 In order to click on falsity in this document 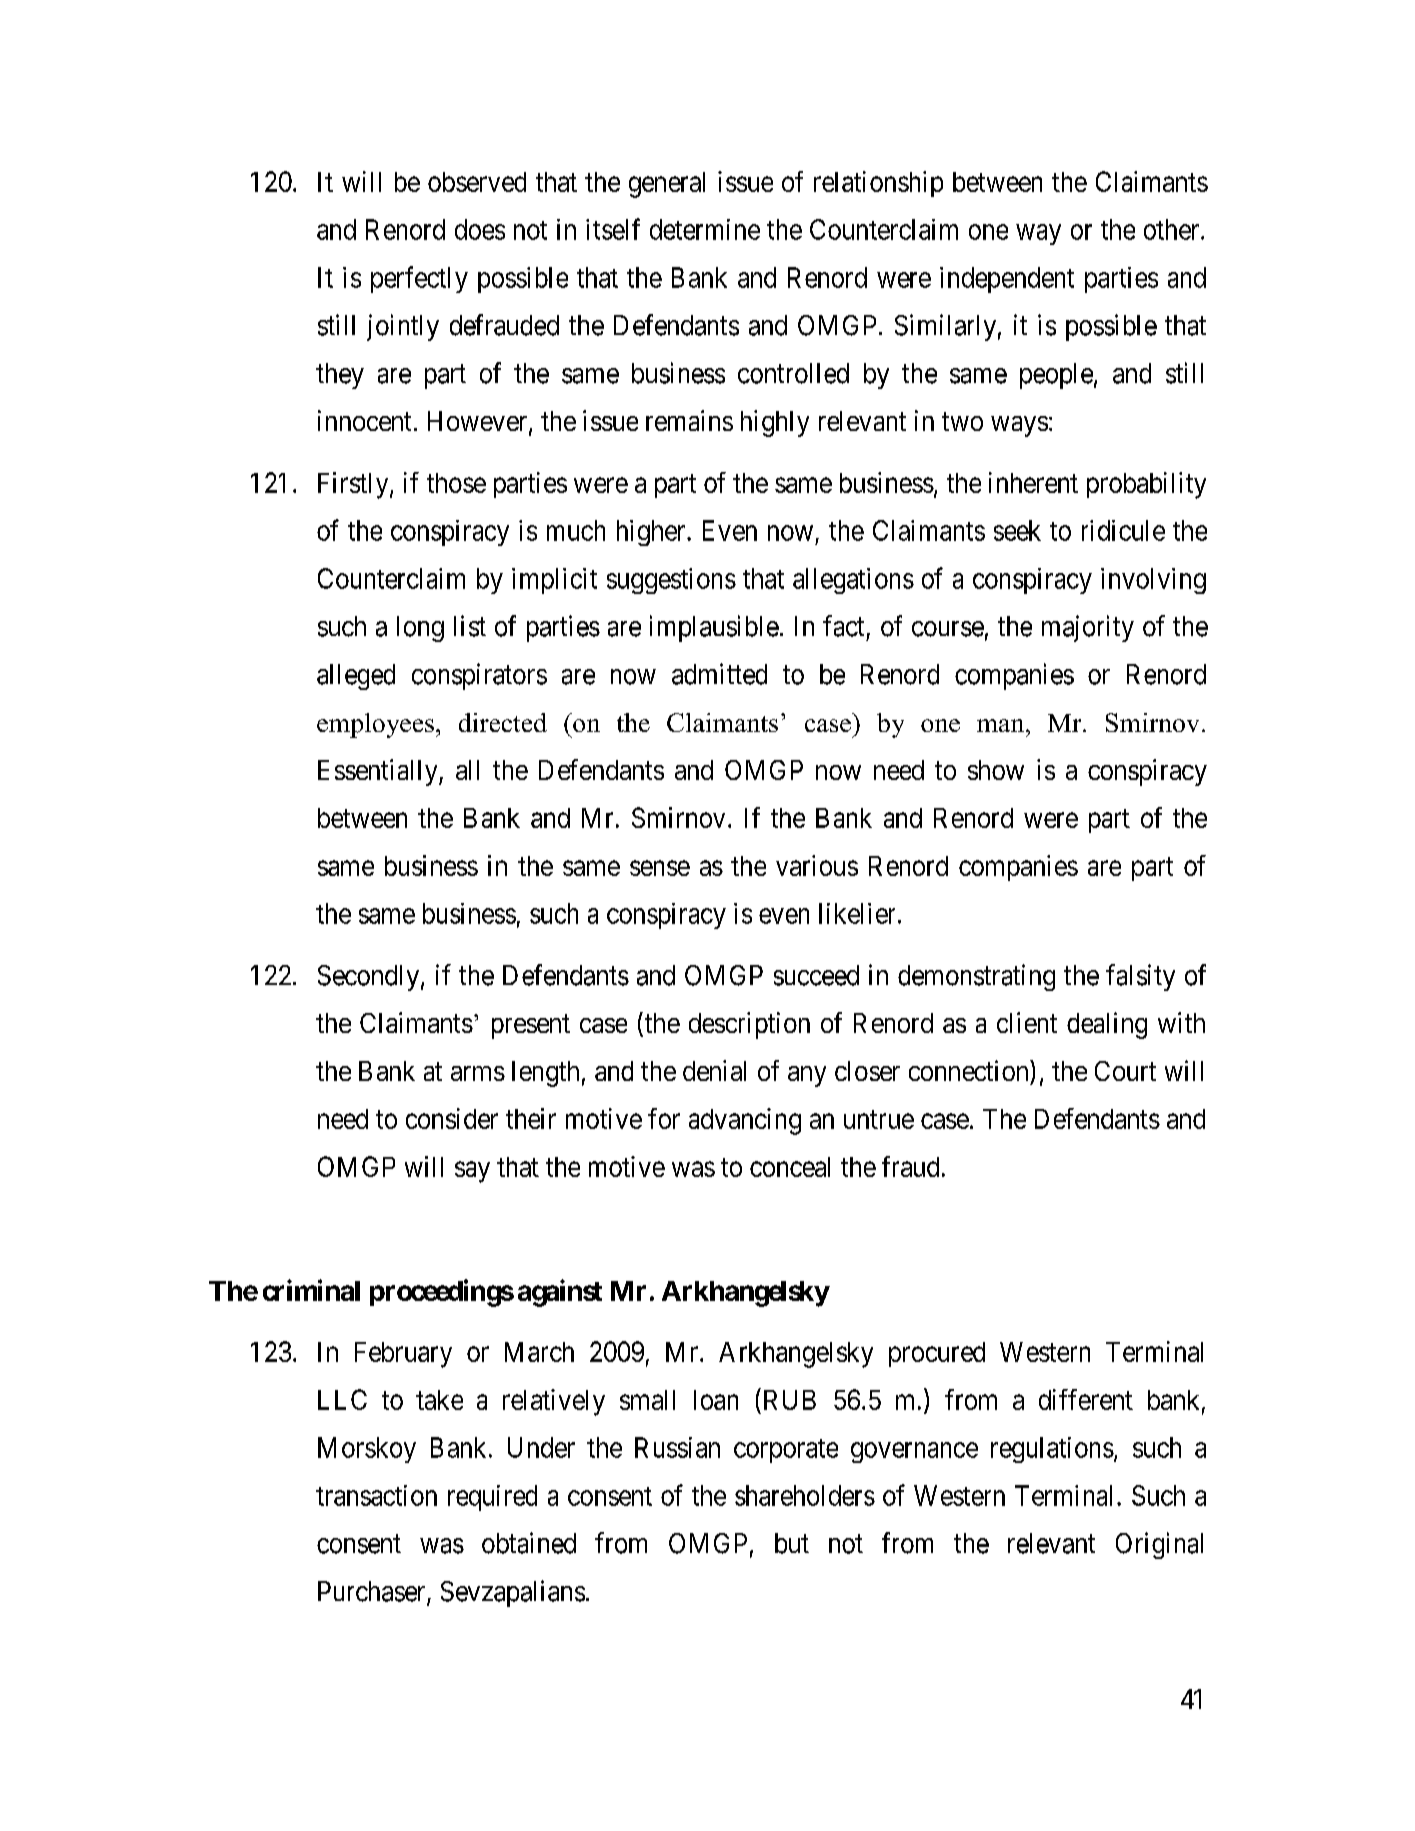, I will do `click(1140, 977)`.
